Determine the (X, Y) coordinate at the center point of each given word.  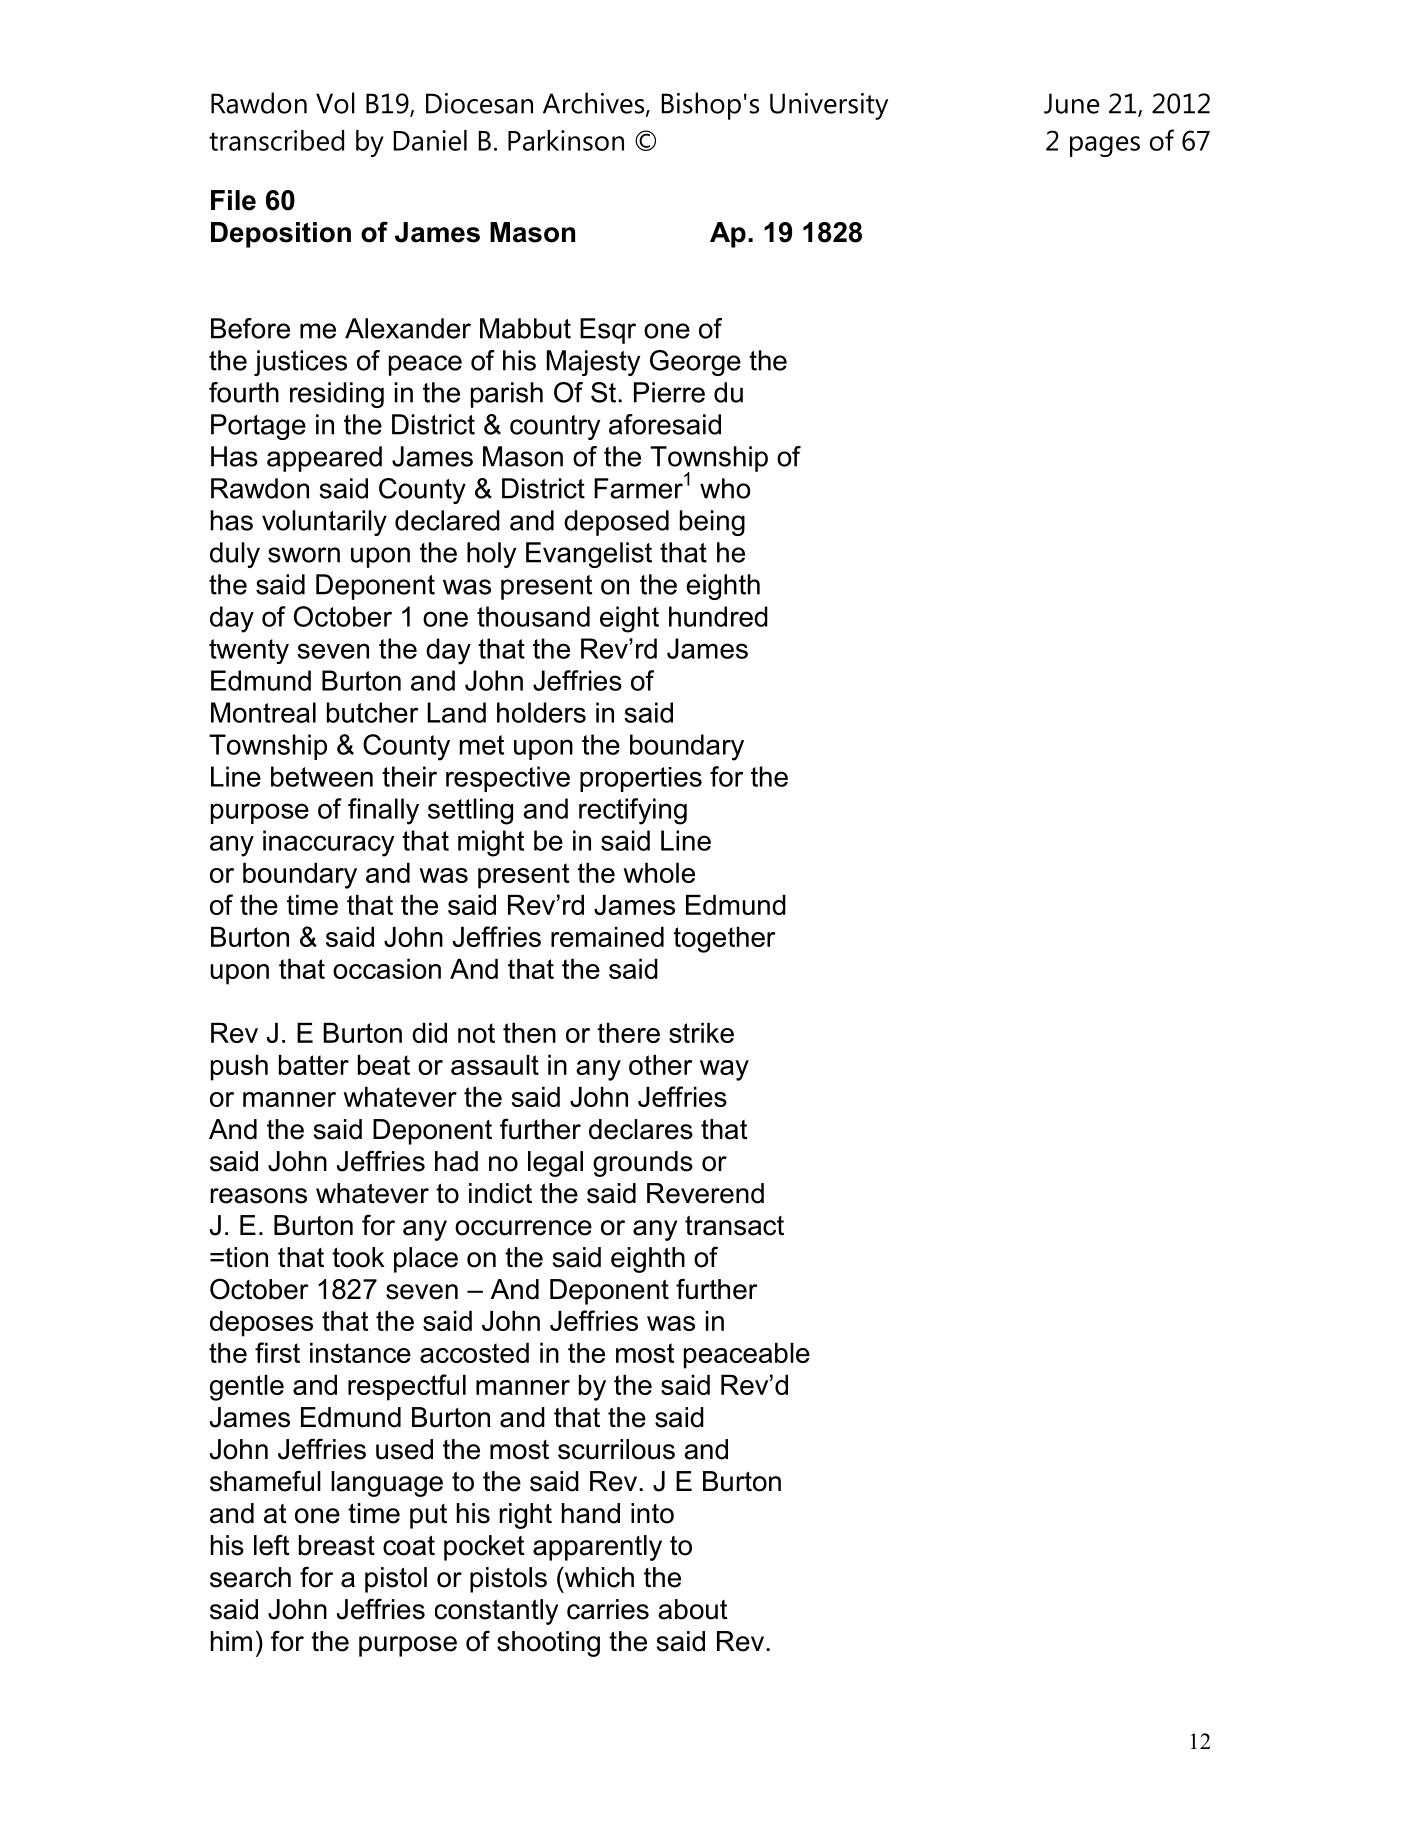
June (1071, 103)
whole (659, 873)
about (693, 1609)
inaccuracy (329, 843)
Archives (595, 104)
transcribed (276, 140)
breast (337, 1545)
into (652, 1513)
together (724, 940)
